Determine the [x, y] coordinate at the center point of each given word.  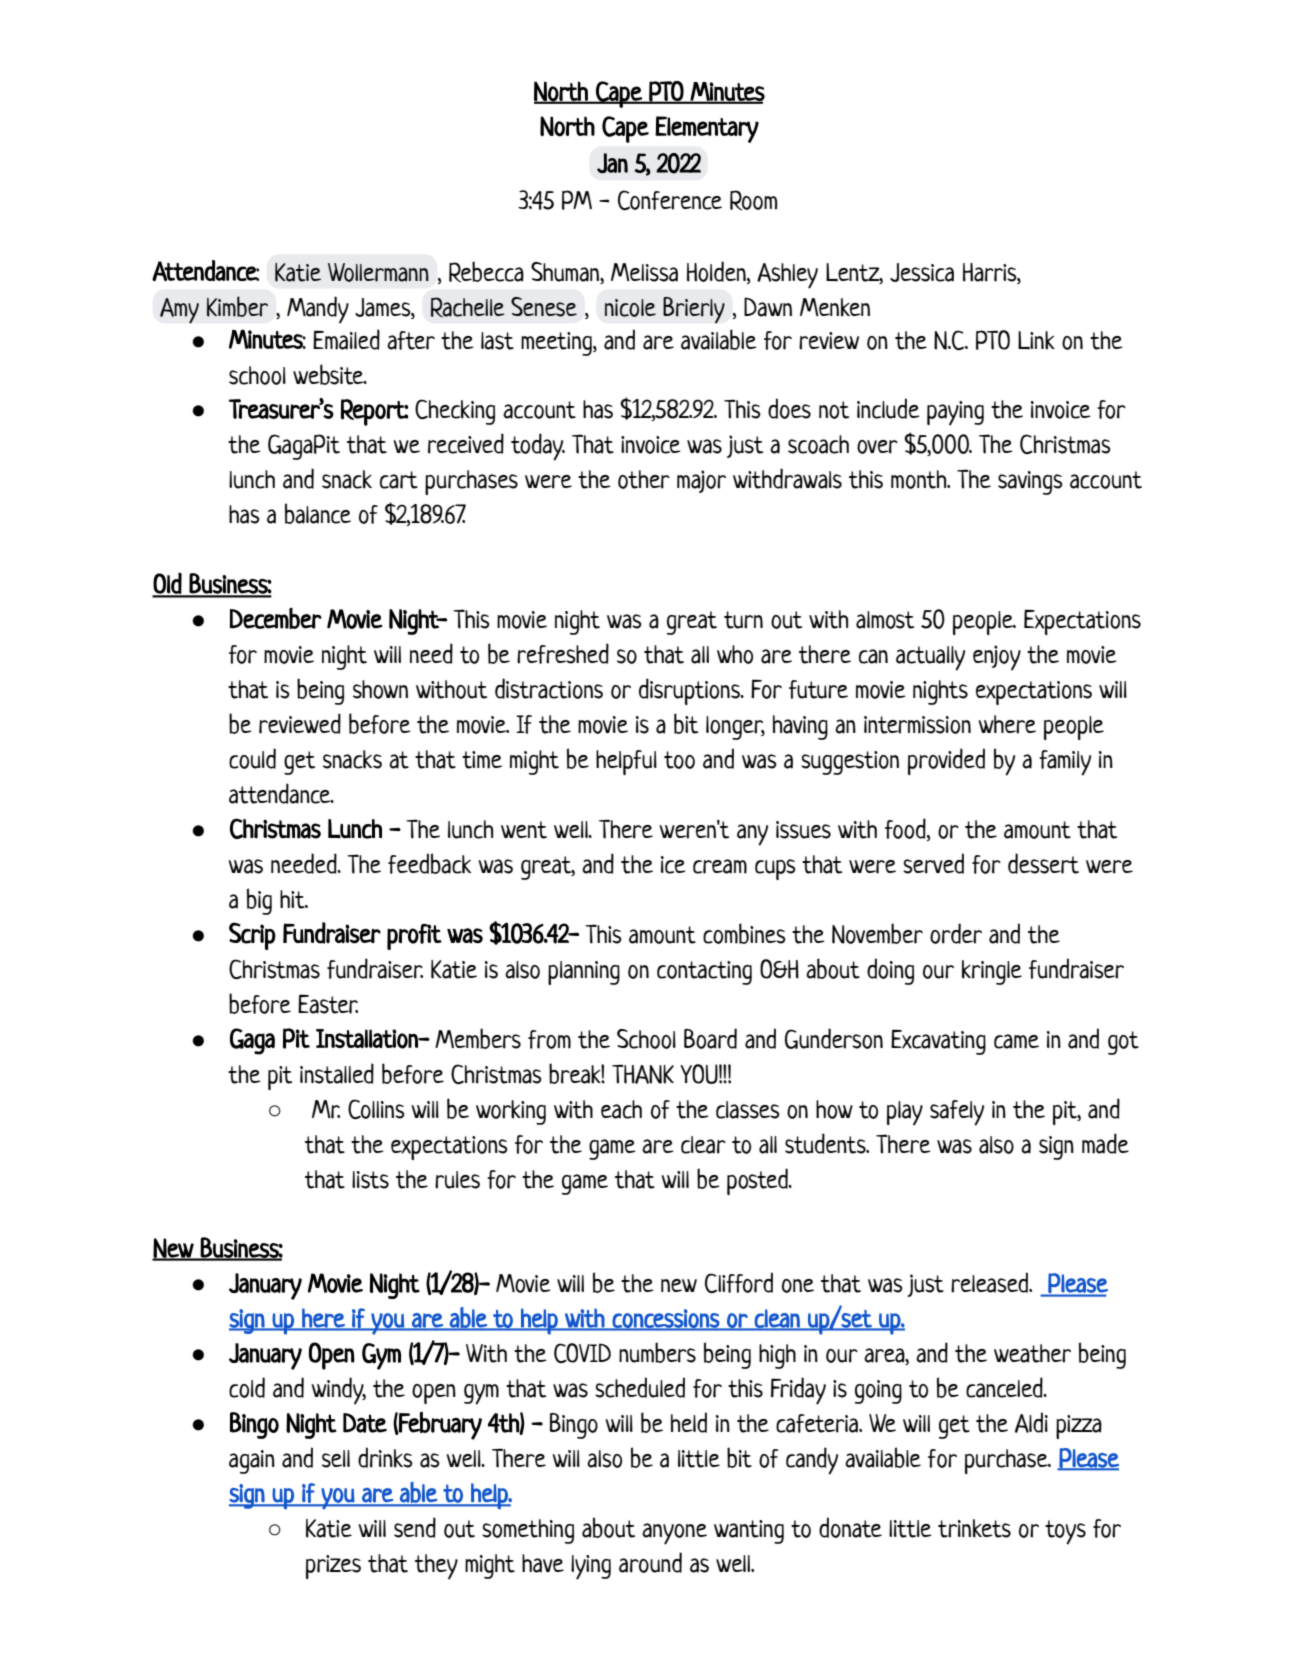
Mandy [318, 310]
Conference [670, 200]
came [1016, 1041]
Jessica [922, 272]
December [276, 618]
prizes [333, 1567]
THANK [643, 1074]
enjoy [997, 658]
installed [337, 1073]
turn [743, 620]
